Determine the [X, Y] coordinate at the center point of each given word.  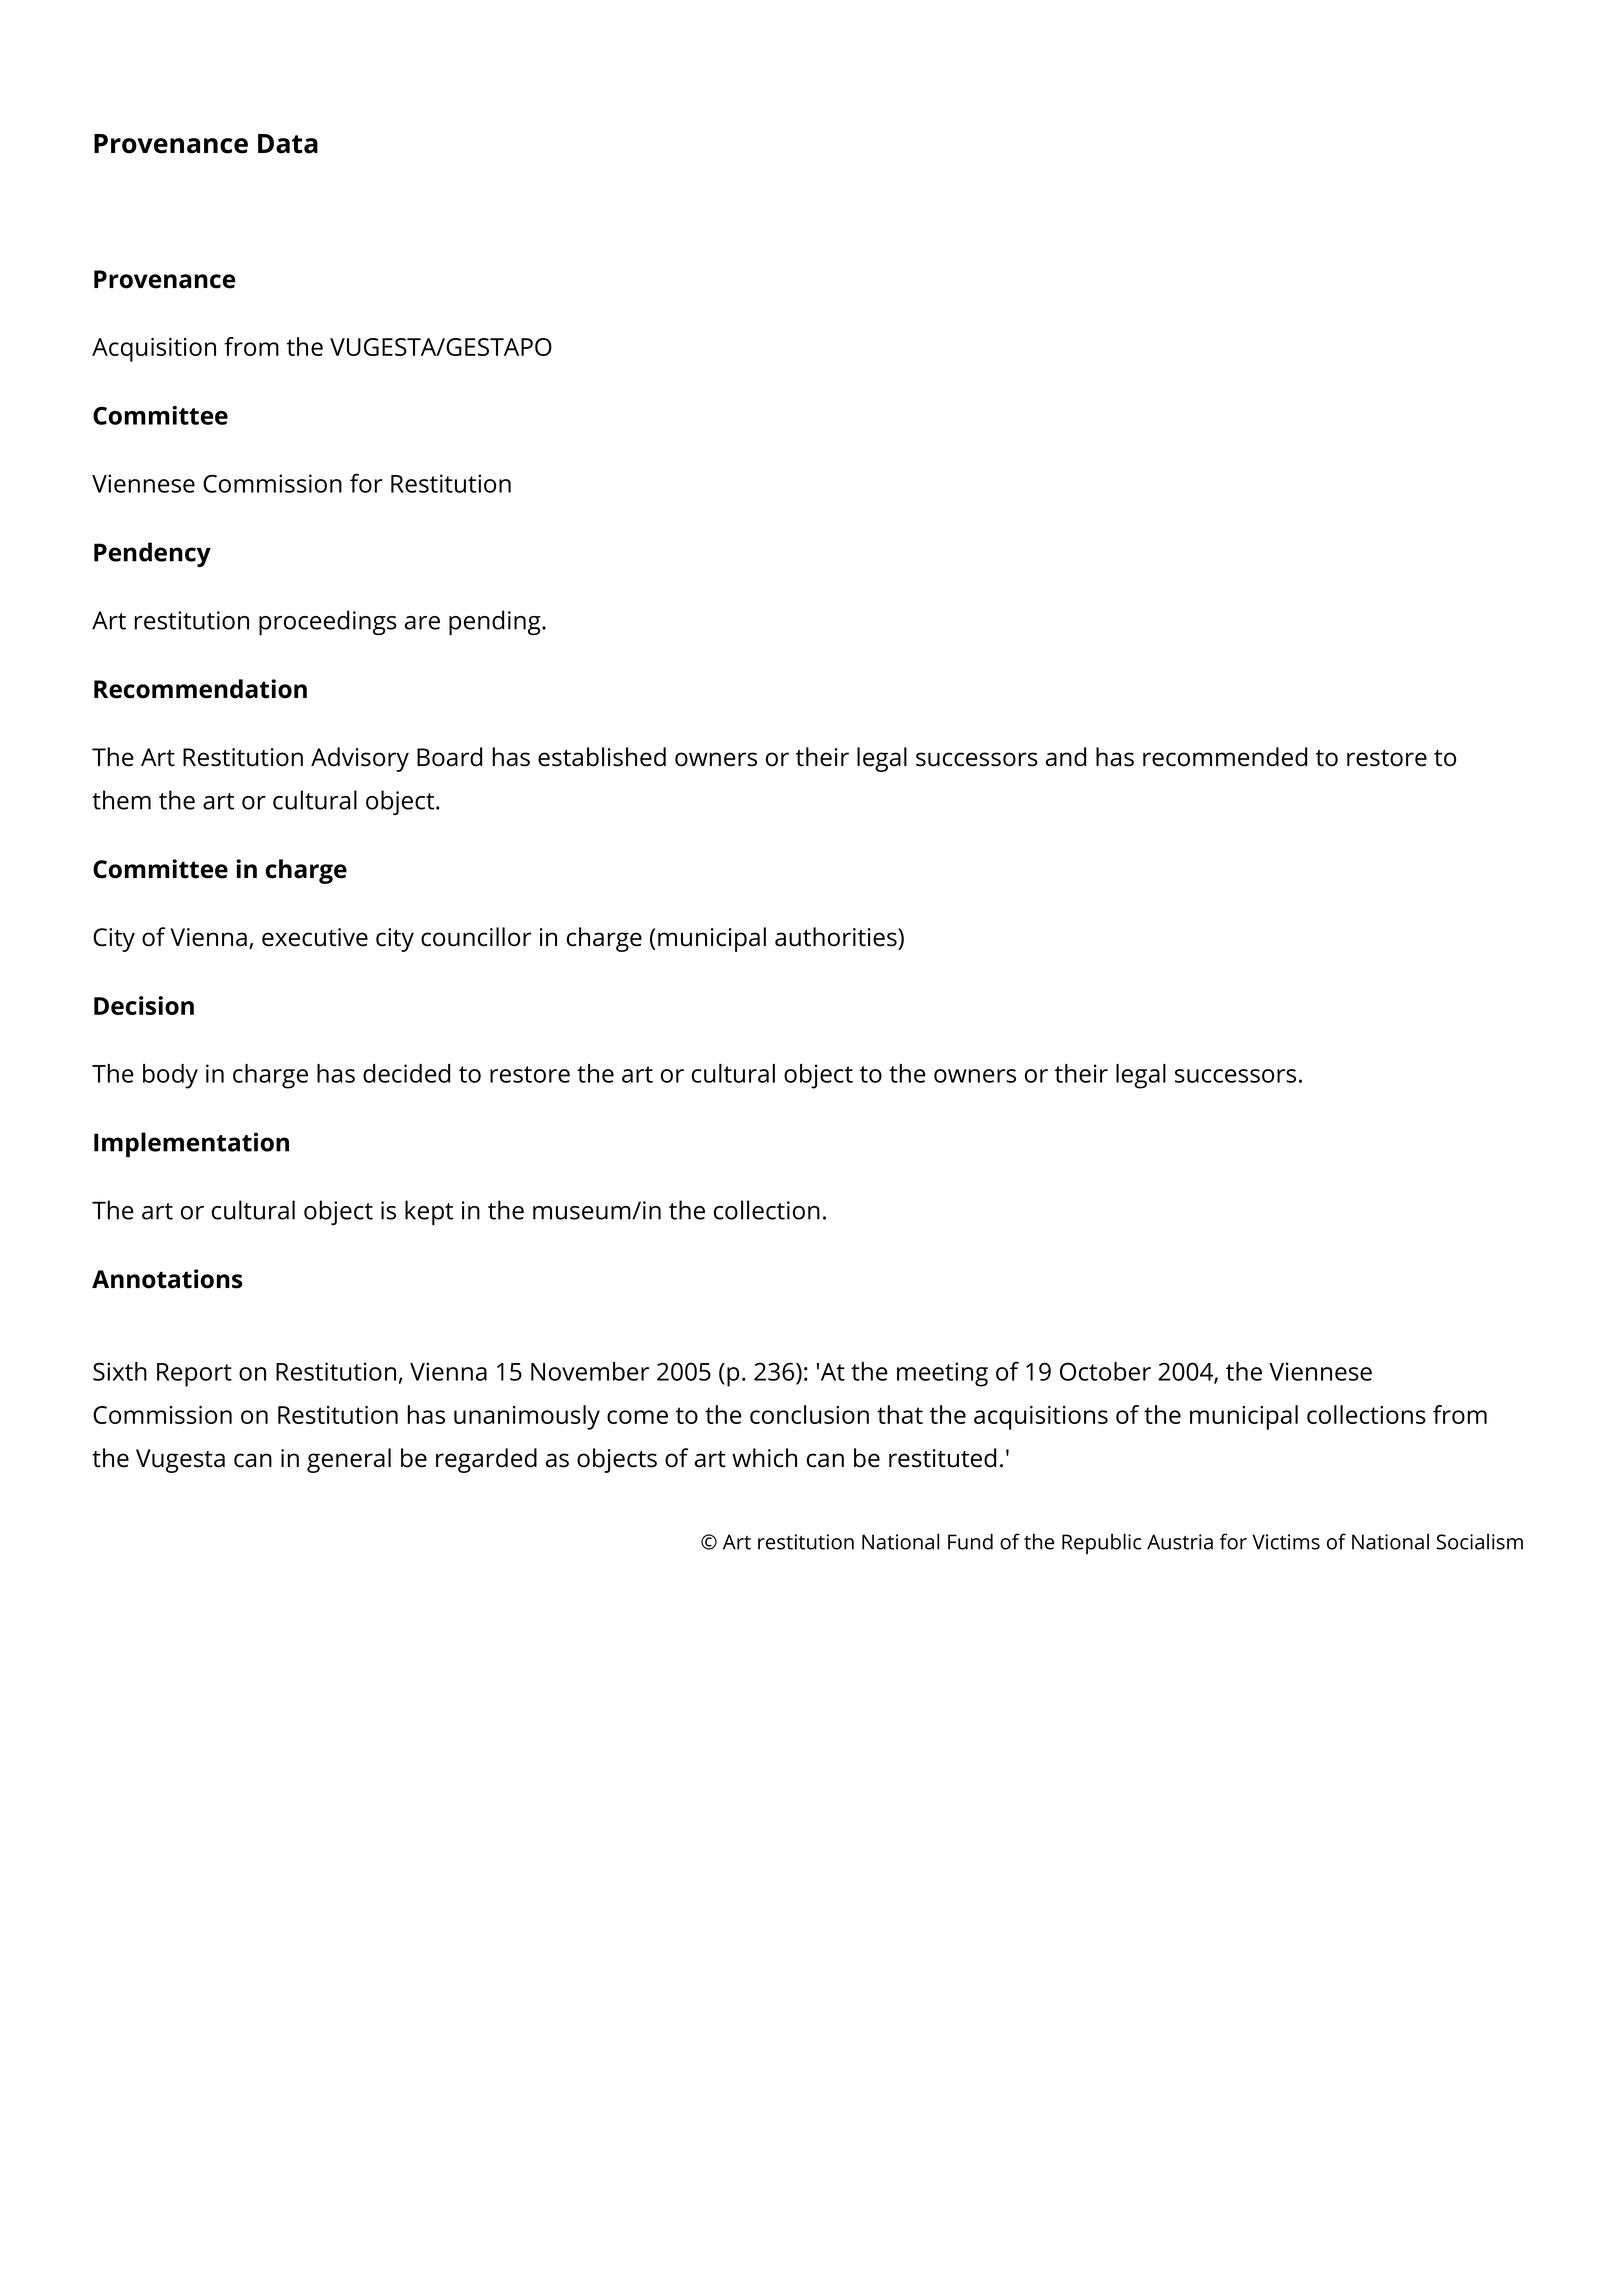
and [1066, 757]
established [602, 757]
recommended [1225, 757]
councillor [476, 937]
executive [315, 937]
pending [496, 622]
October [1105, 1371]
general [349, 1460]
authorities [837, 937]
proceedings [328, 622]
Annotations [167, 1279]
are [422, 623]
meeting [942, 1374]
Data [288, 144]
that [900, 1414]
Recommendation [200, 689]
